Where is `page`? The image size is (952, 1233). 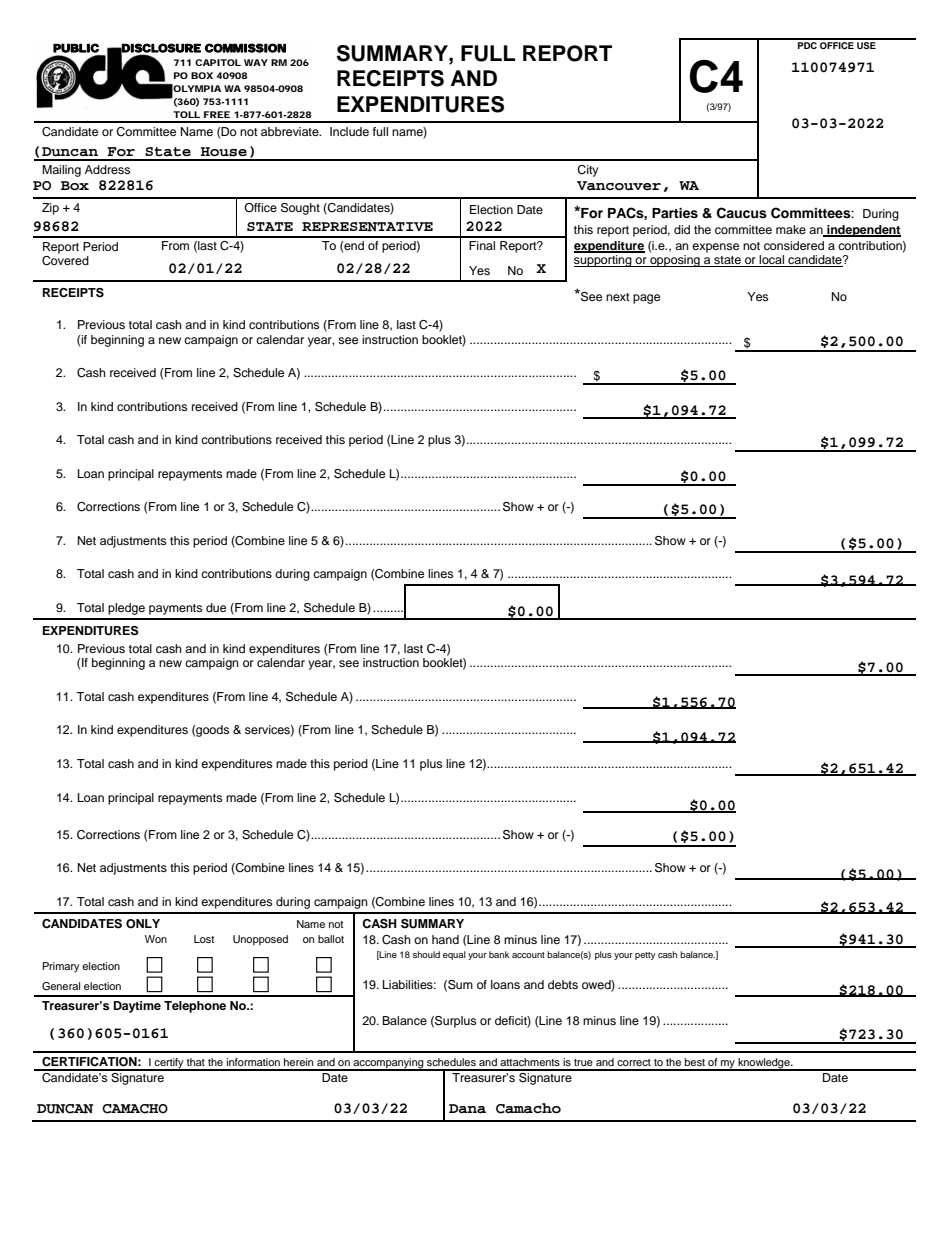 page is located at coordinates (646, 299).
